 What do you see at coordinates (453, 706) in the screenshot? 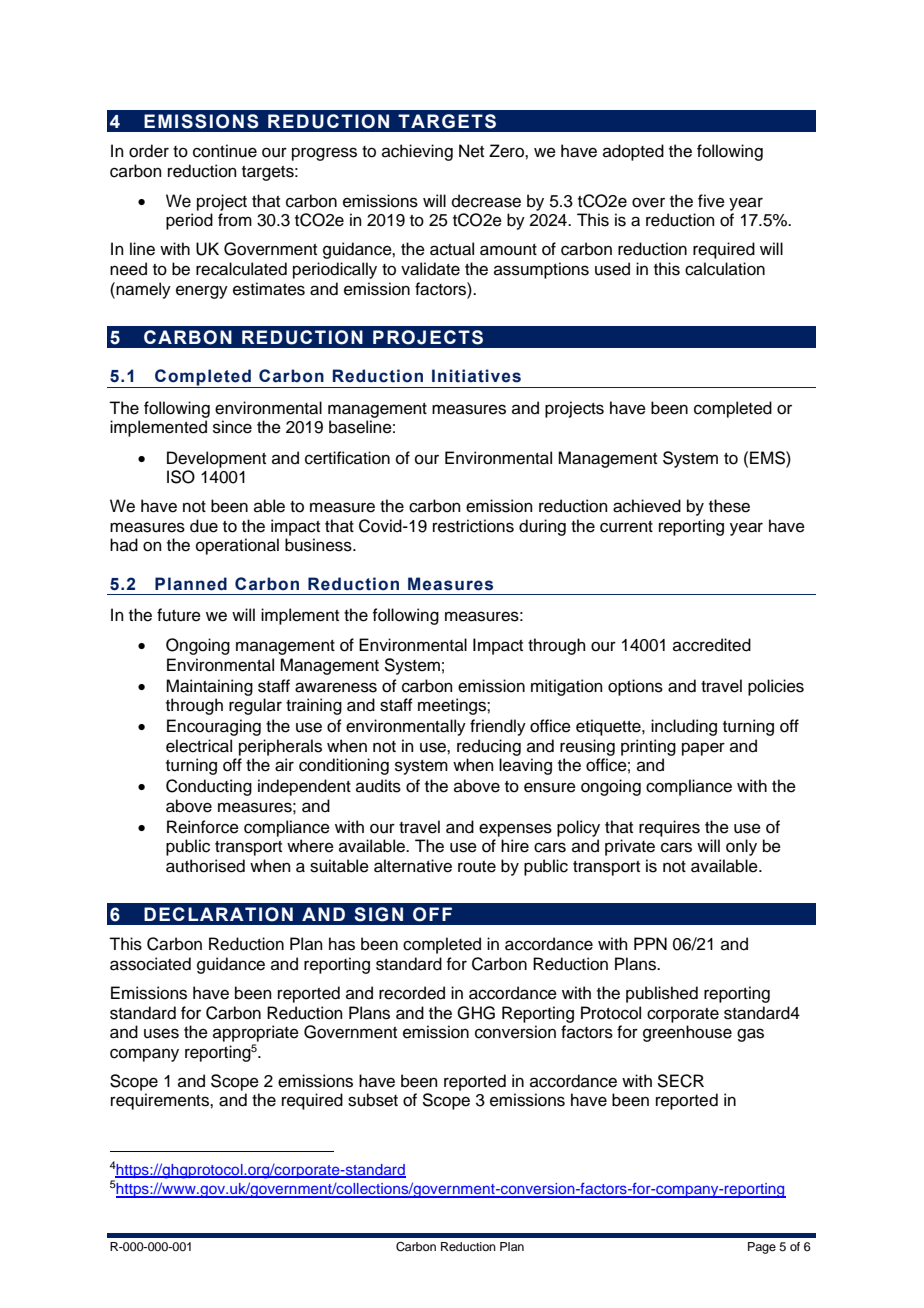
I see `meetings` at bounding box center [453, 706].
